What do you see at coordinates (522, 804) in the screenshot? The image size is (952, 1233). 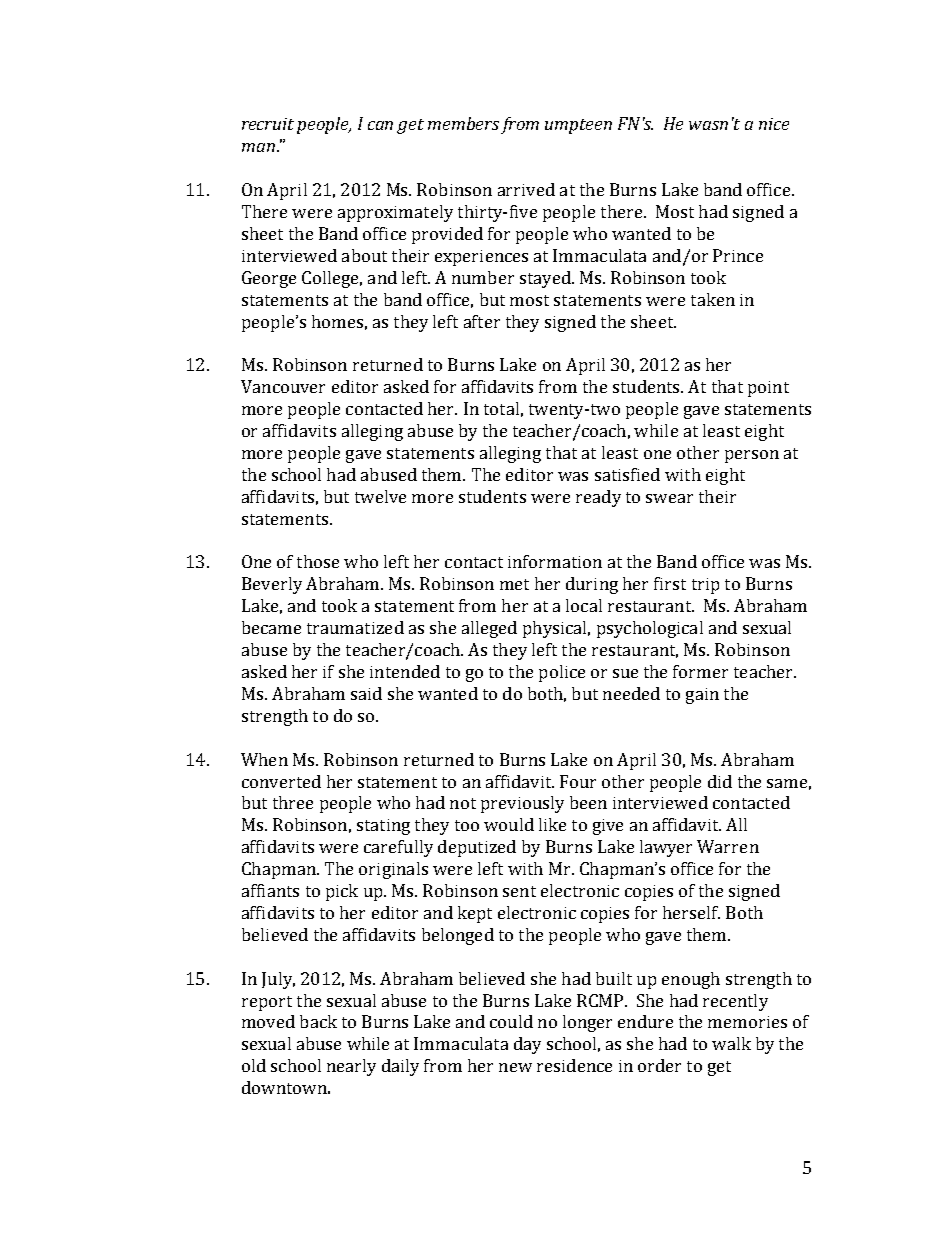 I see `previously` at bounding box center [522, 804].
